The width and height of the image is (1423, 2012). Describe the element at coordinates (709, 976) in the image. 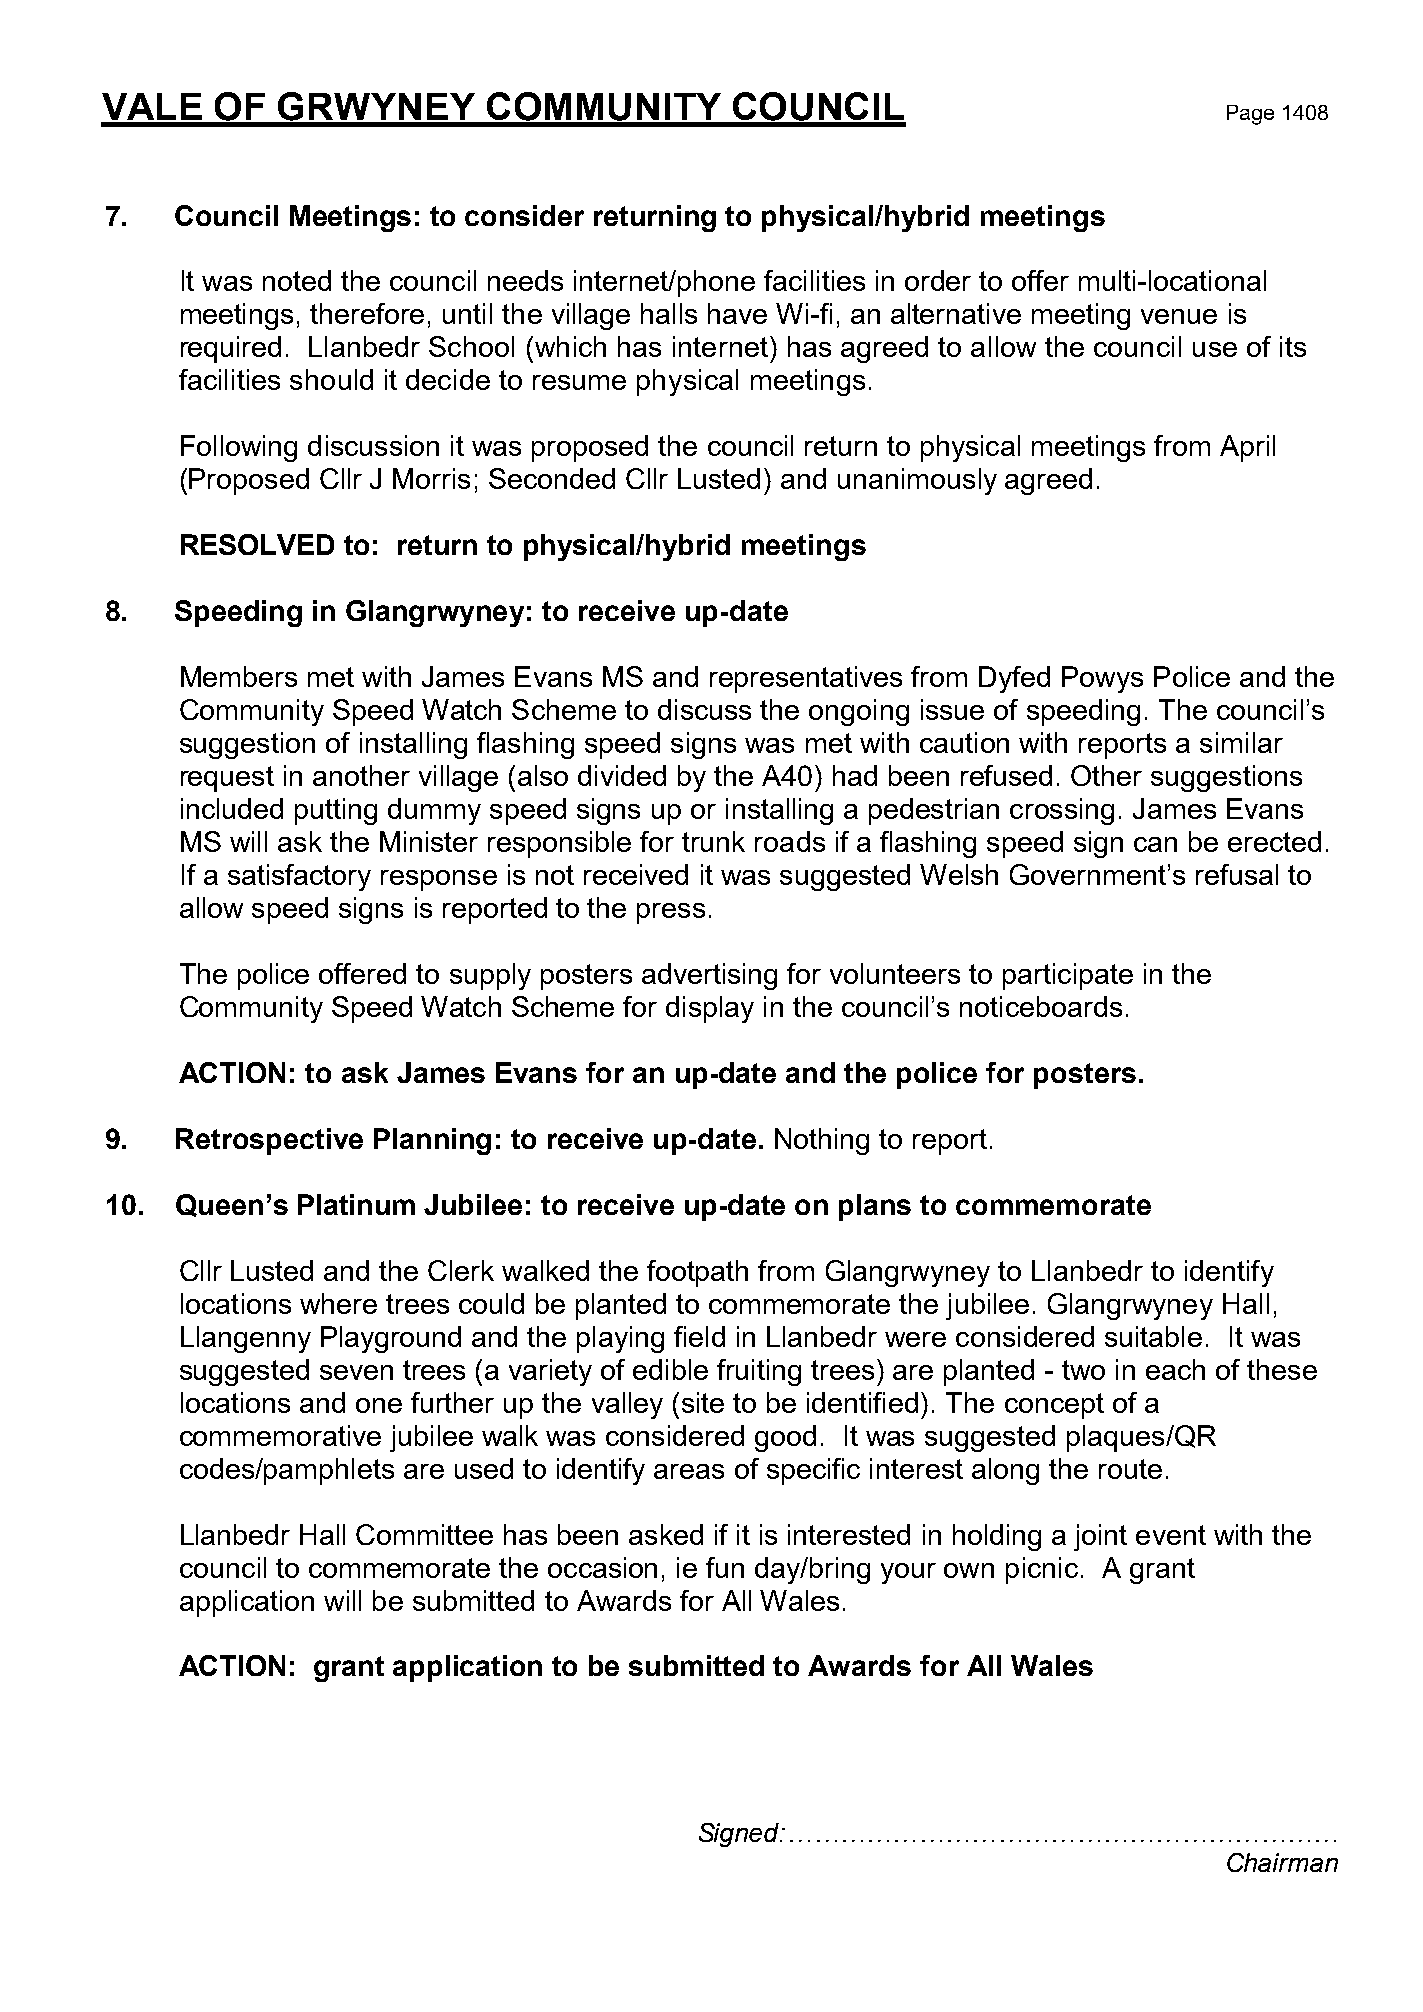

I see `advertising` at that location.
